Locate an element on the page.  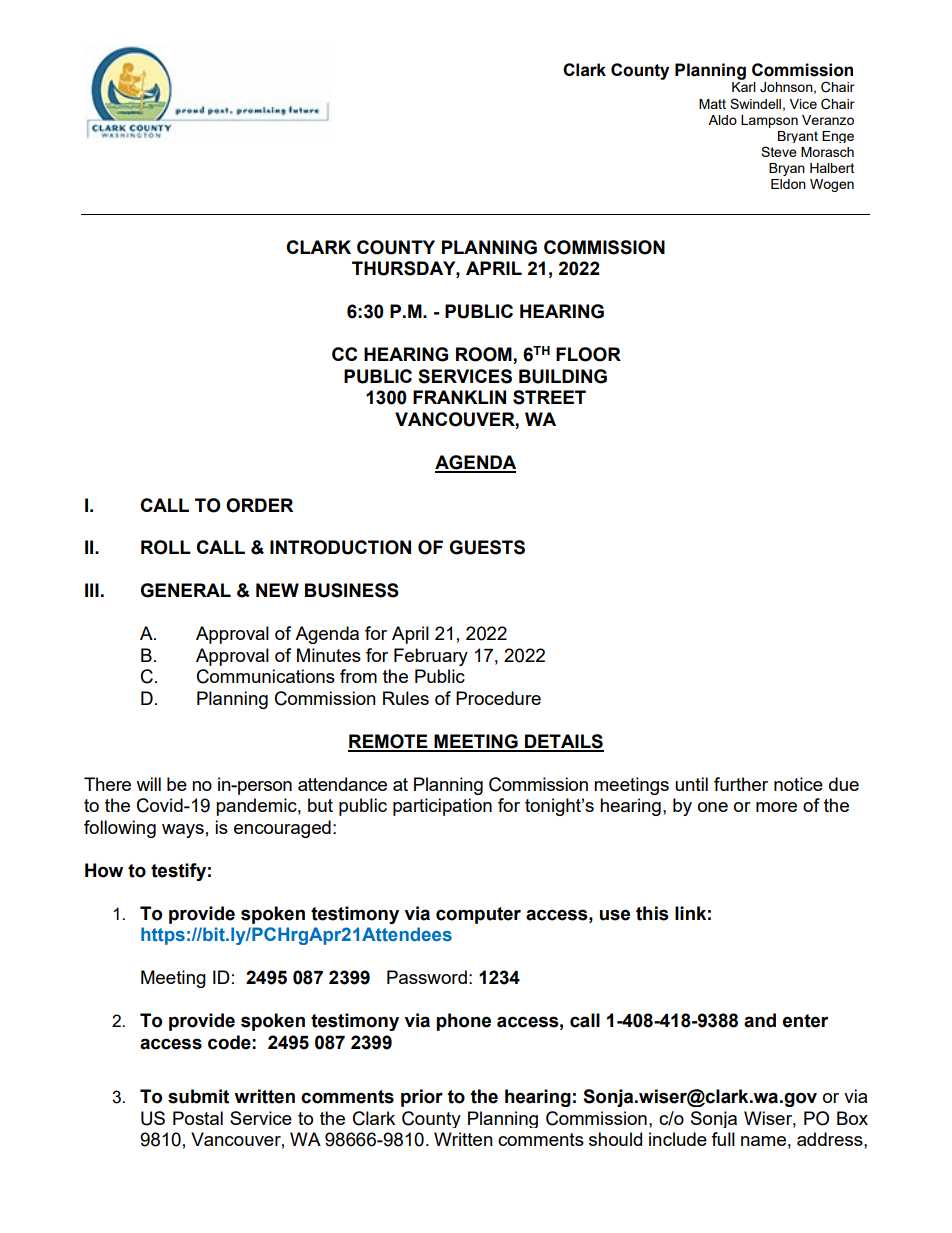
full is located at coordinates (723, 1139).
